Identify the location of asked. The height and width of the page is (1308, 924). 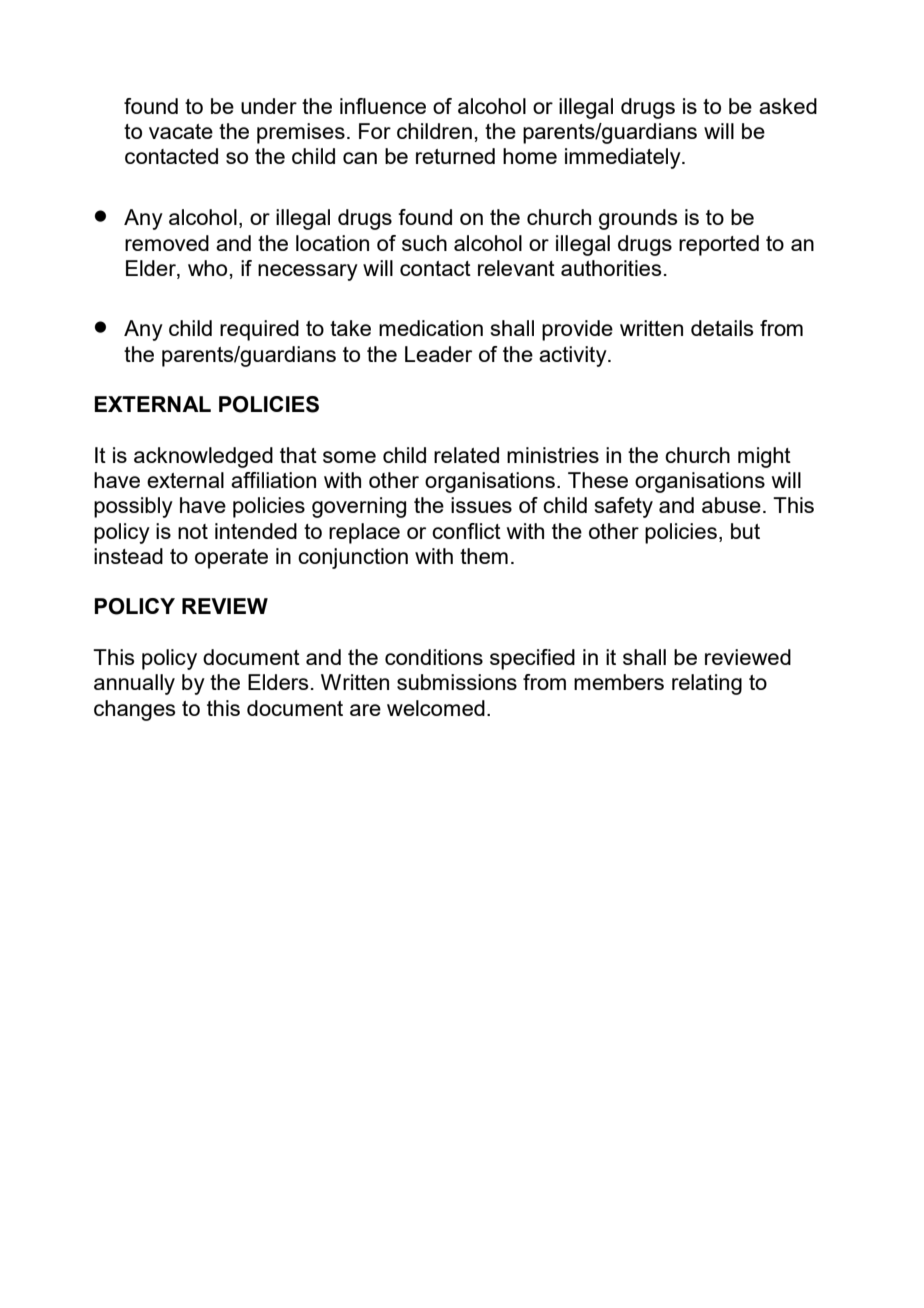
(788, 106).
